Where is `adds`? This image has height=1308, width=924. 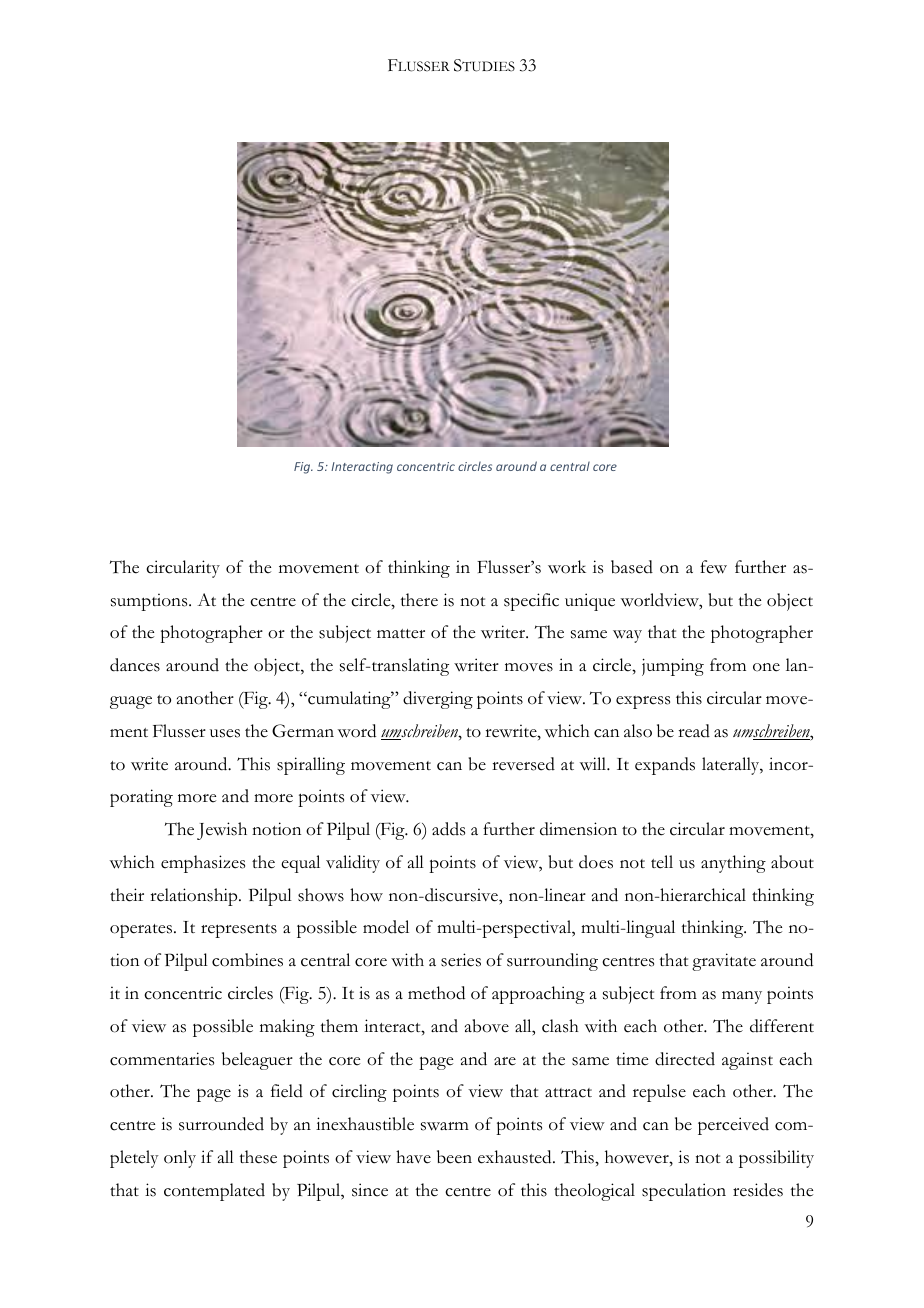 adds is located at coordinates (448, 829).
